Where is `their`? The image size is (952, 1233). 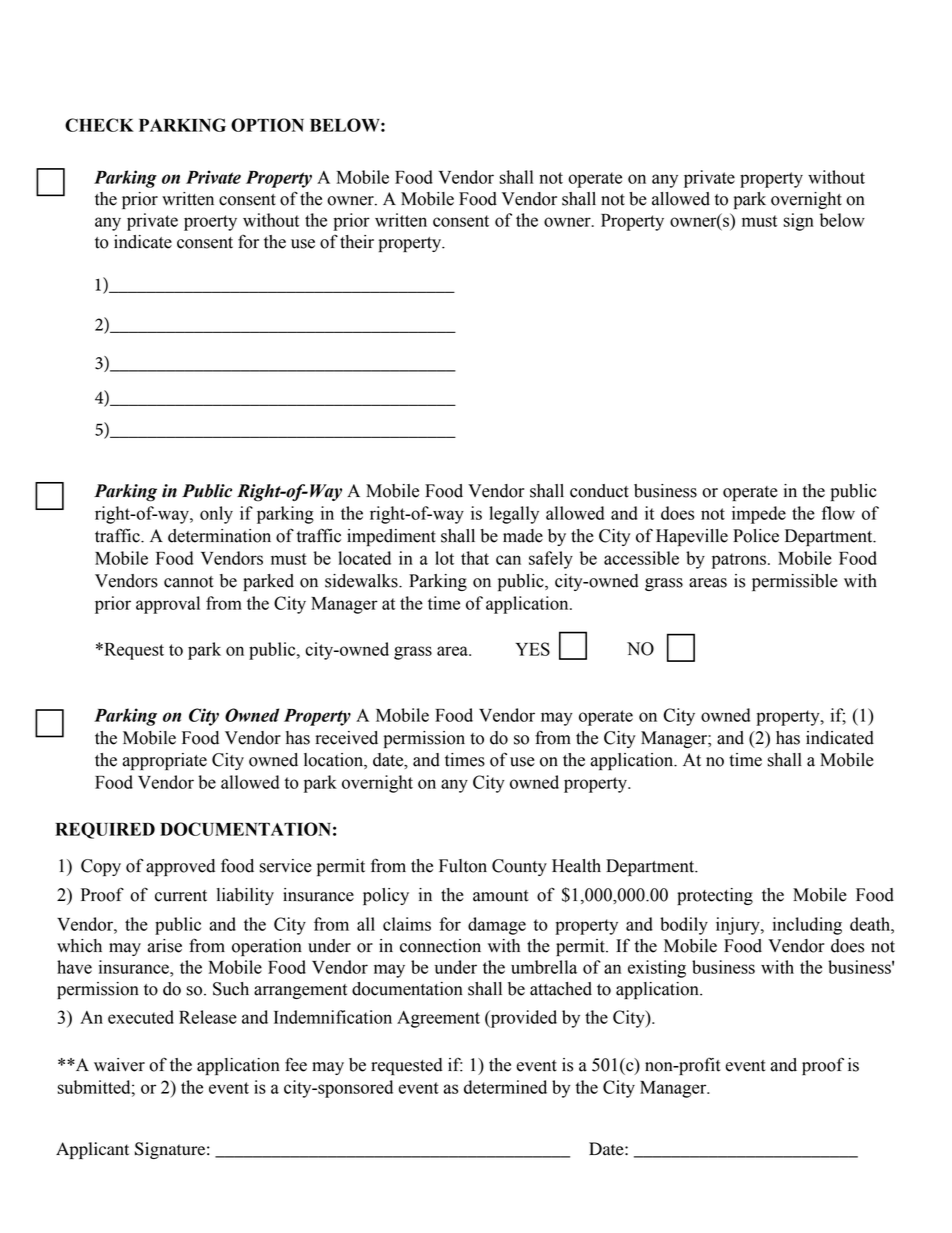 their is located at coordinates (357, 242).
